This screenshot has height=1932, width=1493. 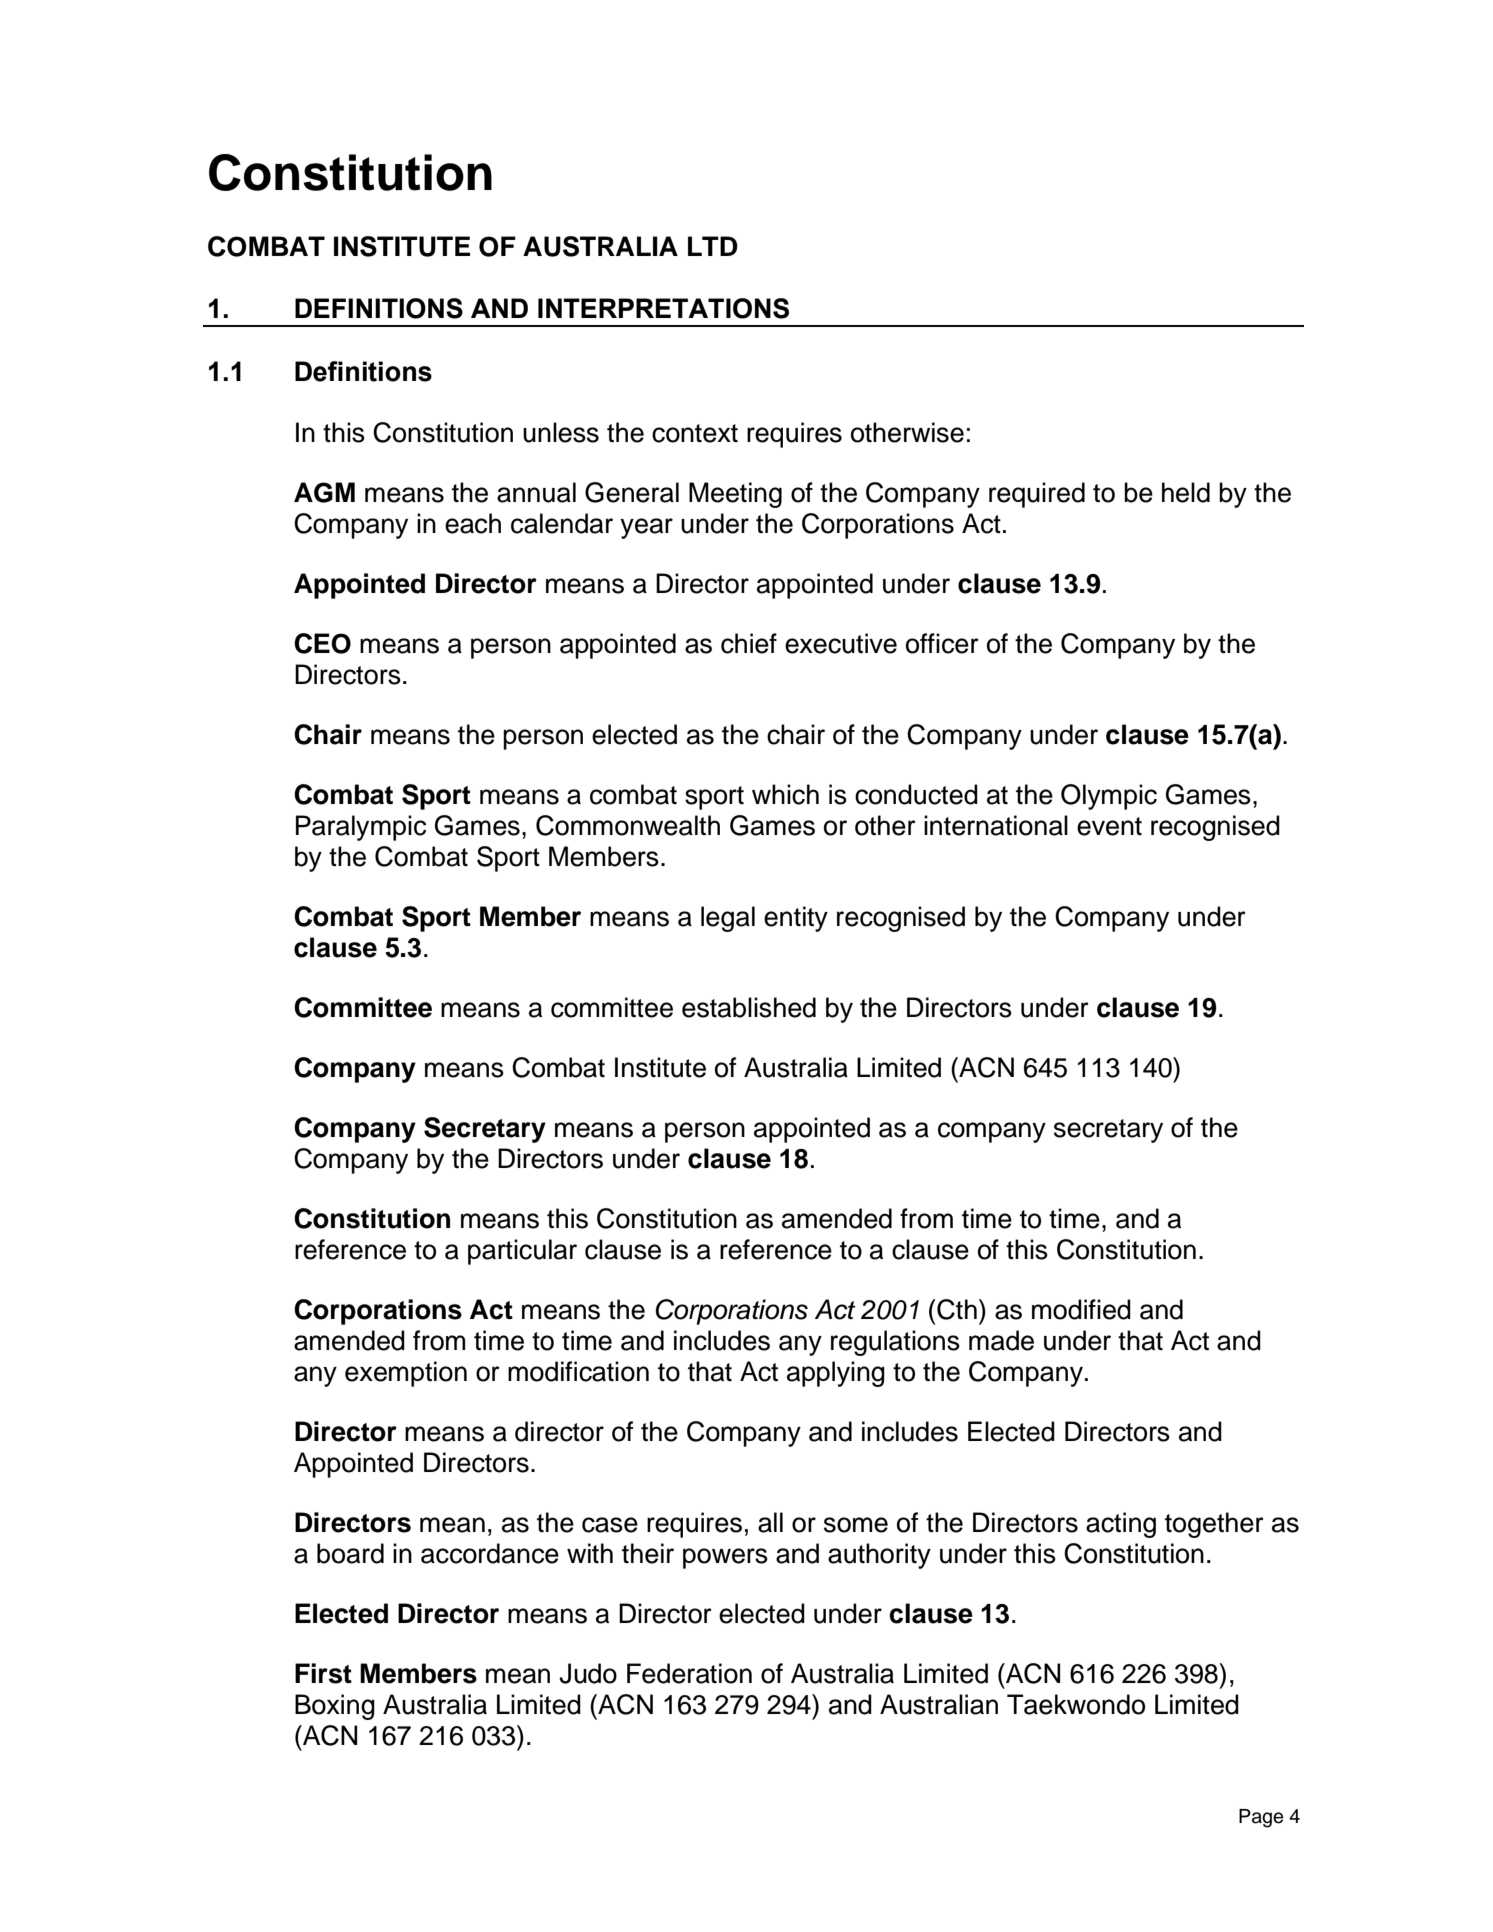 What do you see at coordinates (522, 1252) in the screenshot?
I see `particular` at bounding box center [522, 1252].
